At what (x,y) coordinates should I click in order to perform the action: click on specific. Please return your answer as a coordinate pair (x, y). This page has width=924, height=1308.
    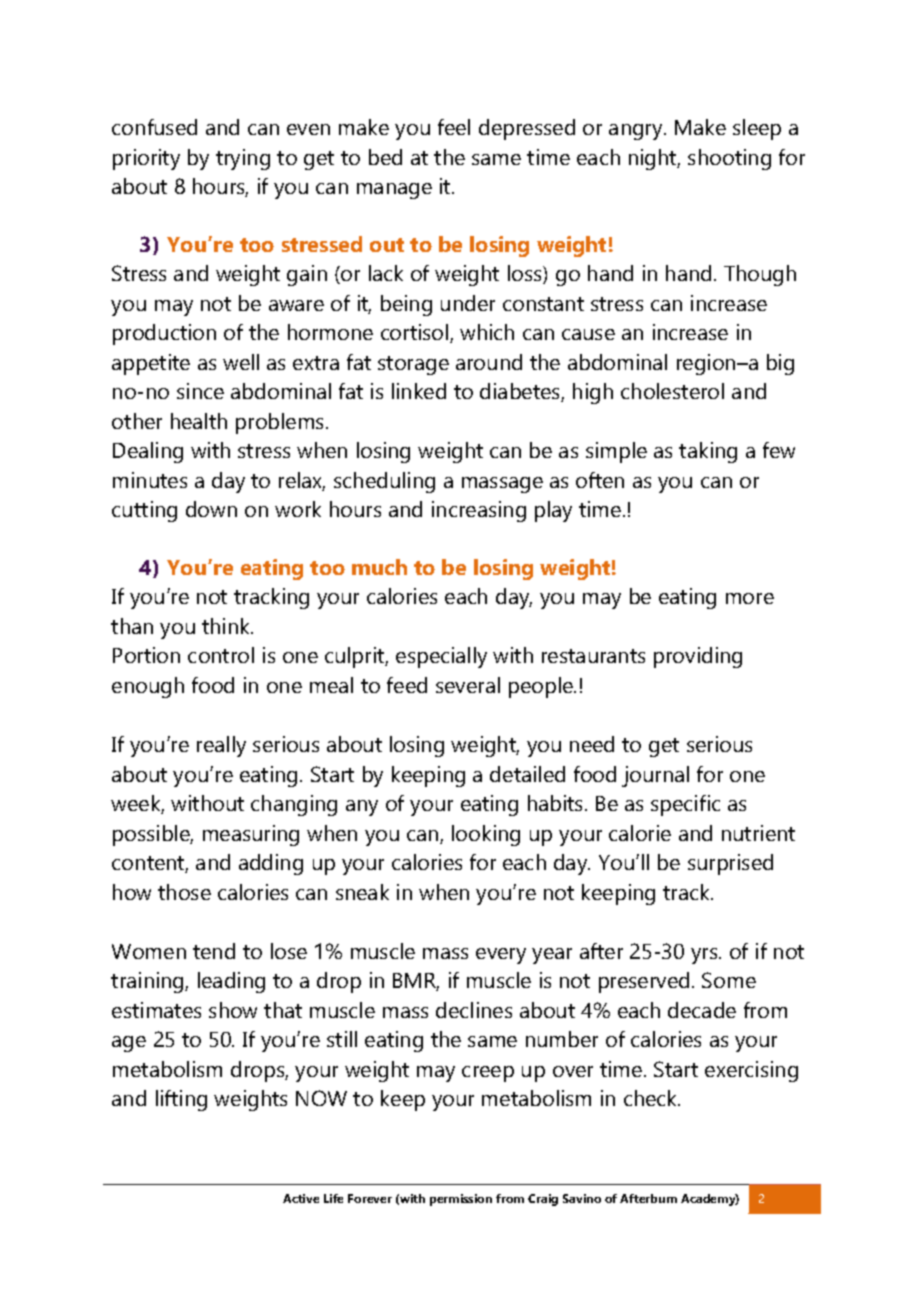
    Looking at the image, I should click on (685, 805).
